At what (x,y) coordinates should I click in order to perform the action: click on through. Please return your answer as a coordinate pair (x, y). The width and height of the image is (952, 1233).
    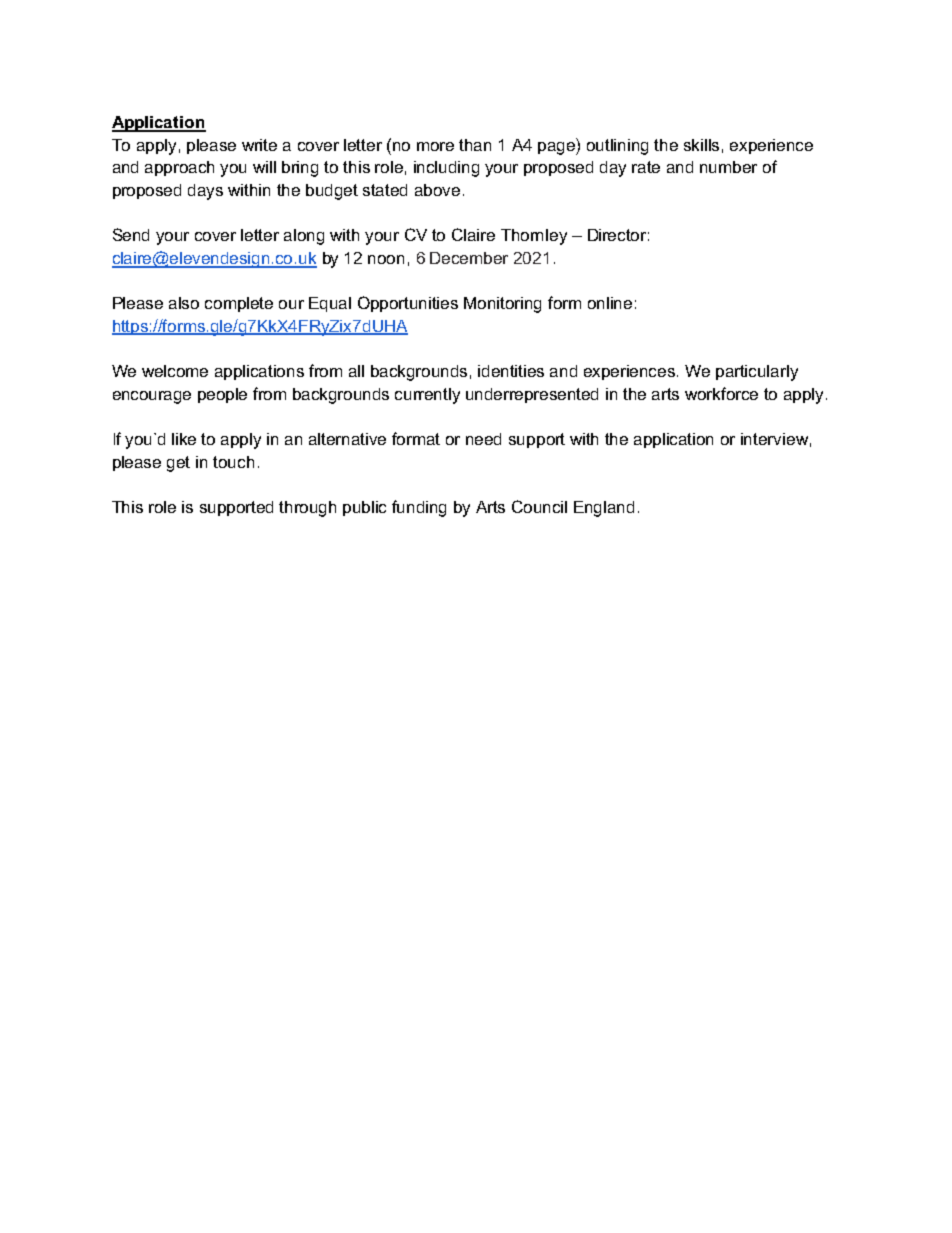
    Looking at the image, I should click on (307, 509).
